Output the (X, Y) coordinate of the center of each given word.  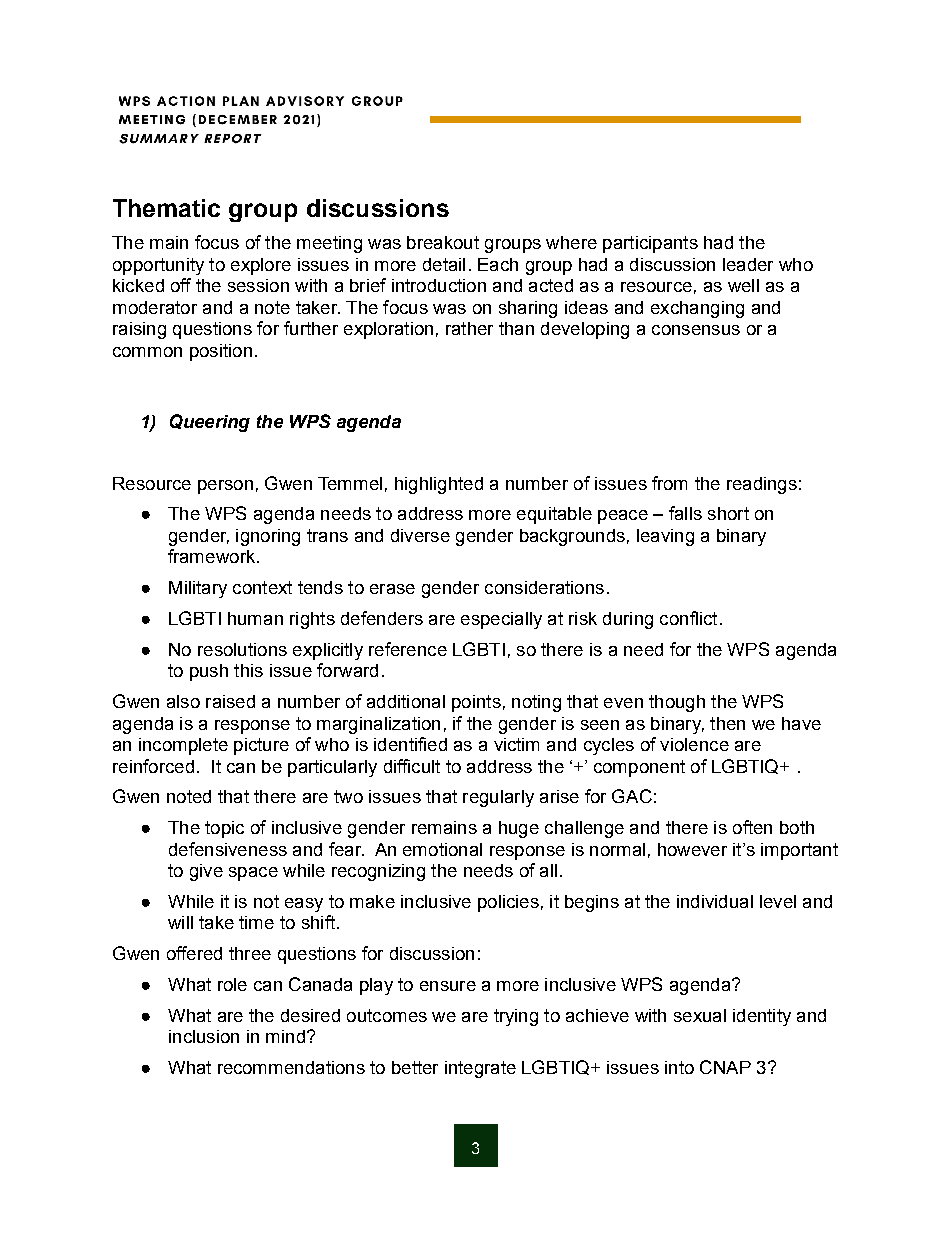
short (728, 513)
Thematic (166, 208)
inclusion (204, 1036)
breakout (443, 242)
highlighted (439, 485)
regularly (498, 798)
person (225, 487)
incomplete (183, 746)
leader (748, 264)
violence (694, 744)
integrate (480, 1069)
